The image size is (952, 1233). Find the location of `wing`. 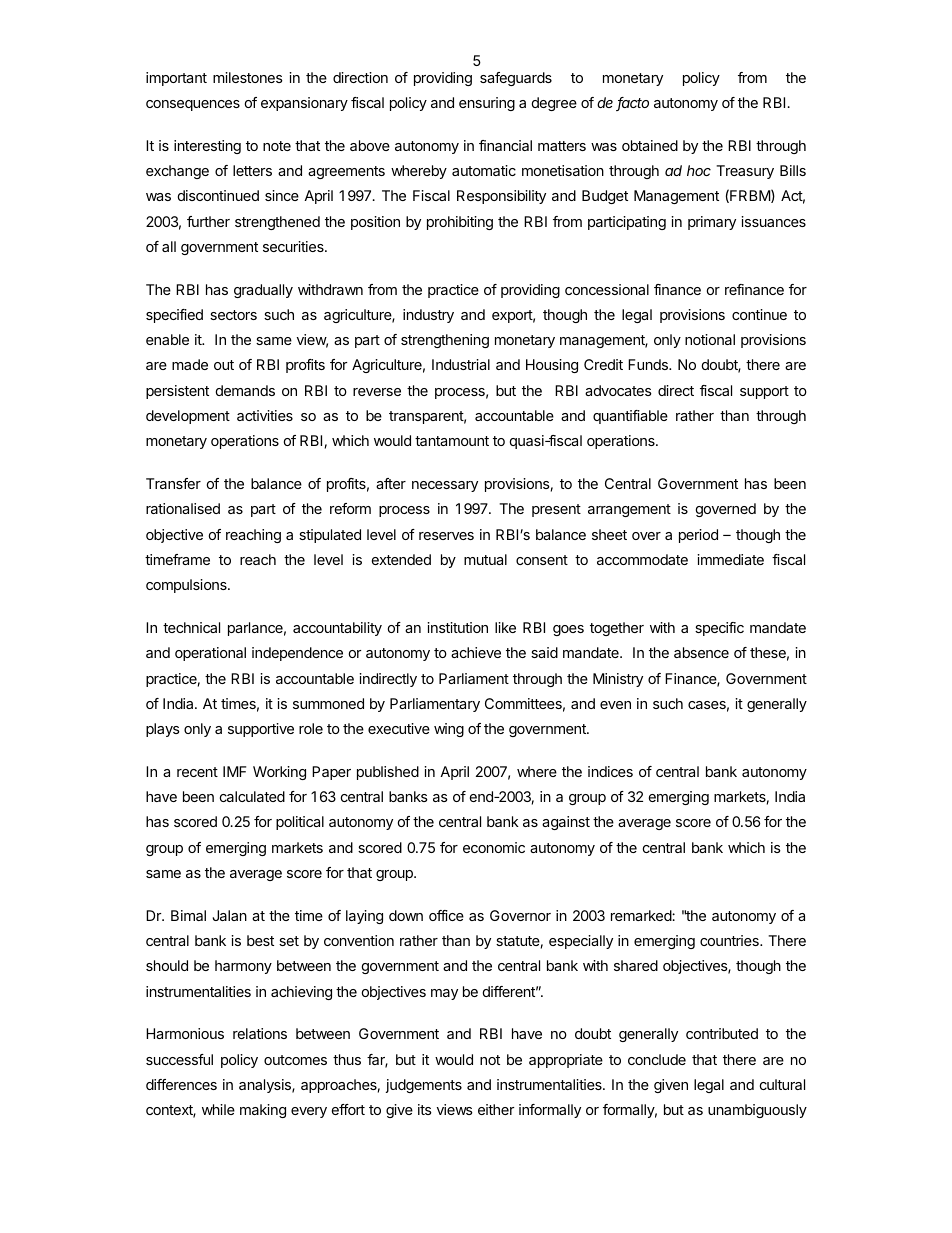

wing is located at coordinates (449, 730).
